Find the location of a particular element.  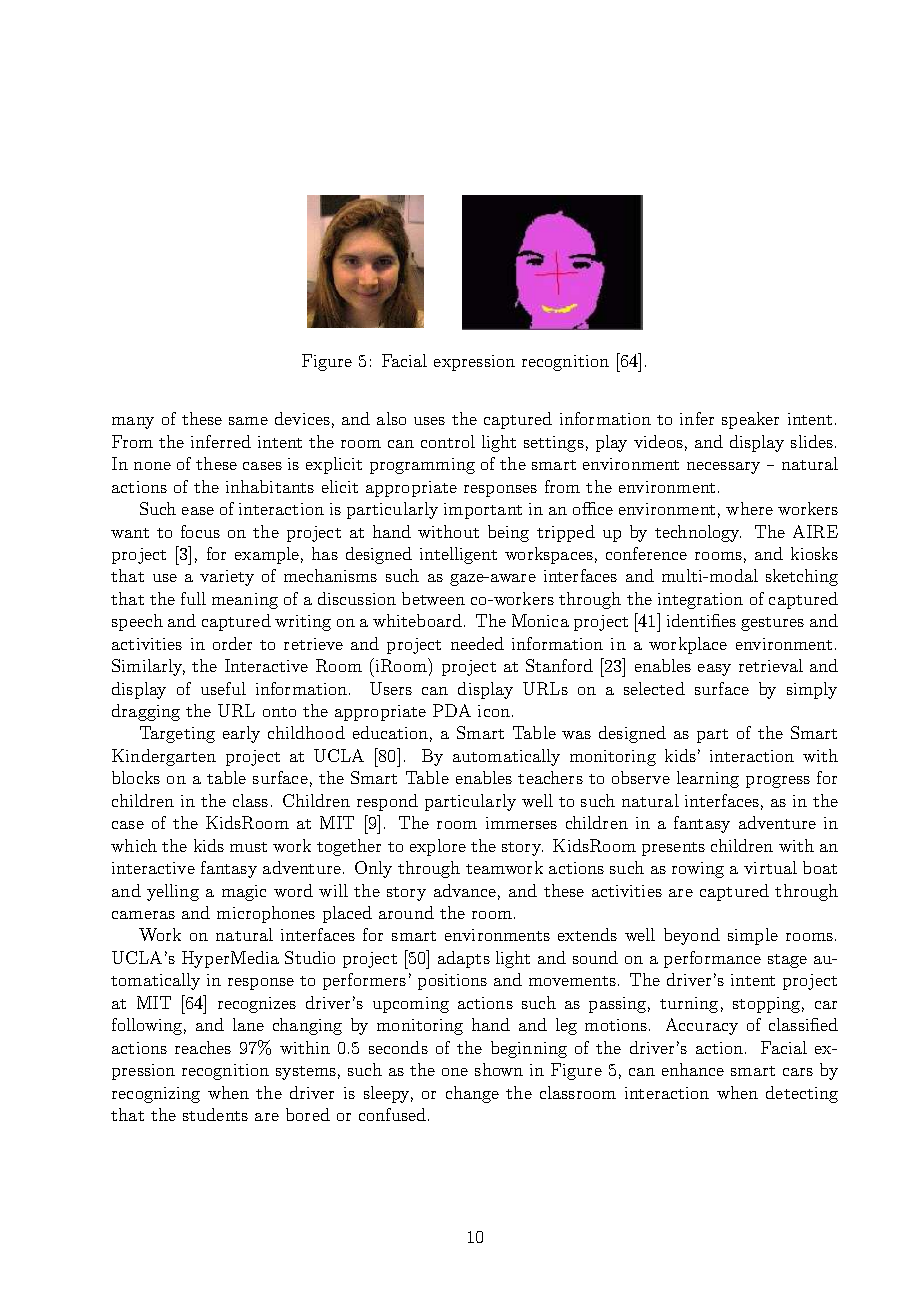

students is located at coordinates (215, 1114).
